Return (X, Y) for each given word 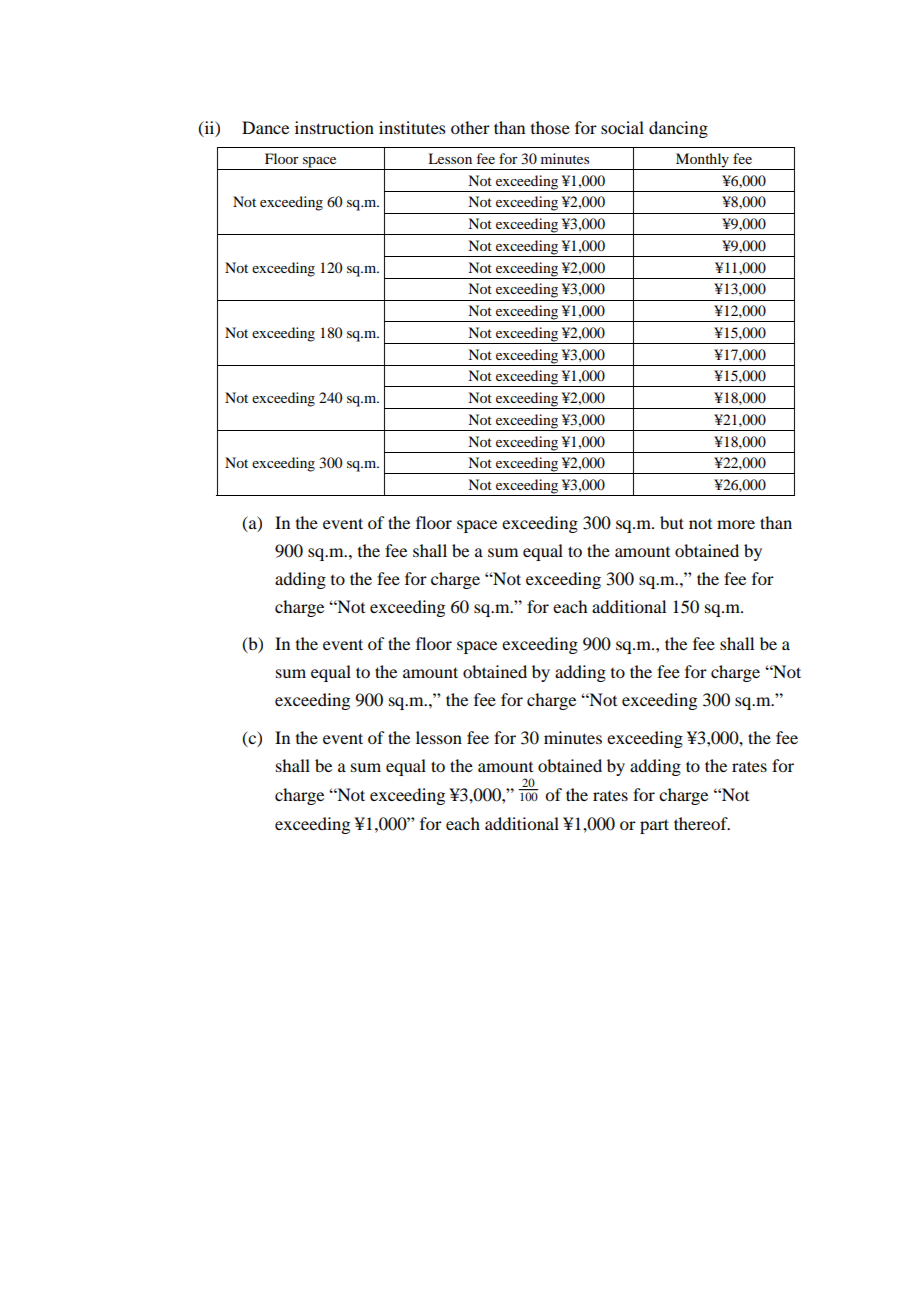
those (550, 127)
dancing (678, 129)
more (736, 524)
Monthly (703, 161)
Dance (265, 127)
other (470, 127)
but (672, 522)
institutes (412, 127)
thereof (702, 823)
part (654, 826)
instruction (334, 127)
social (622, 127)
